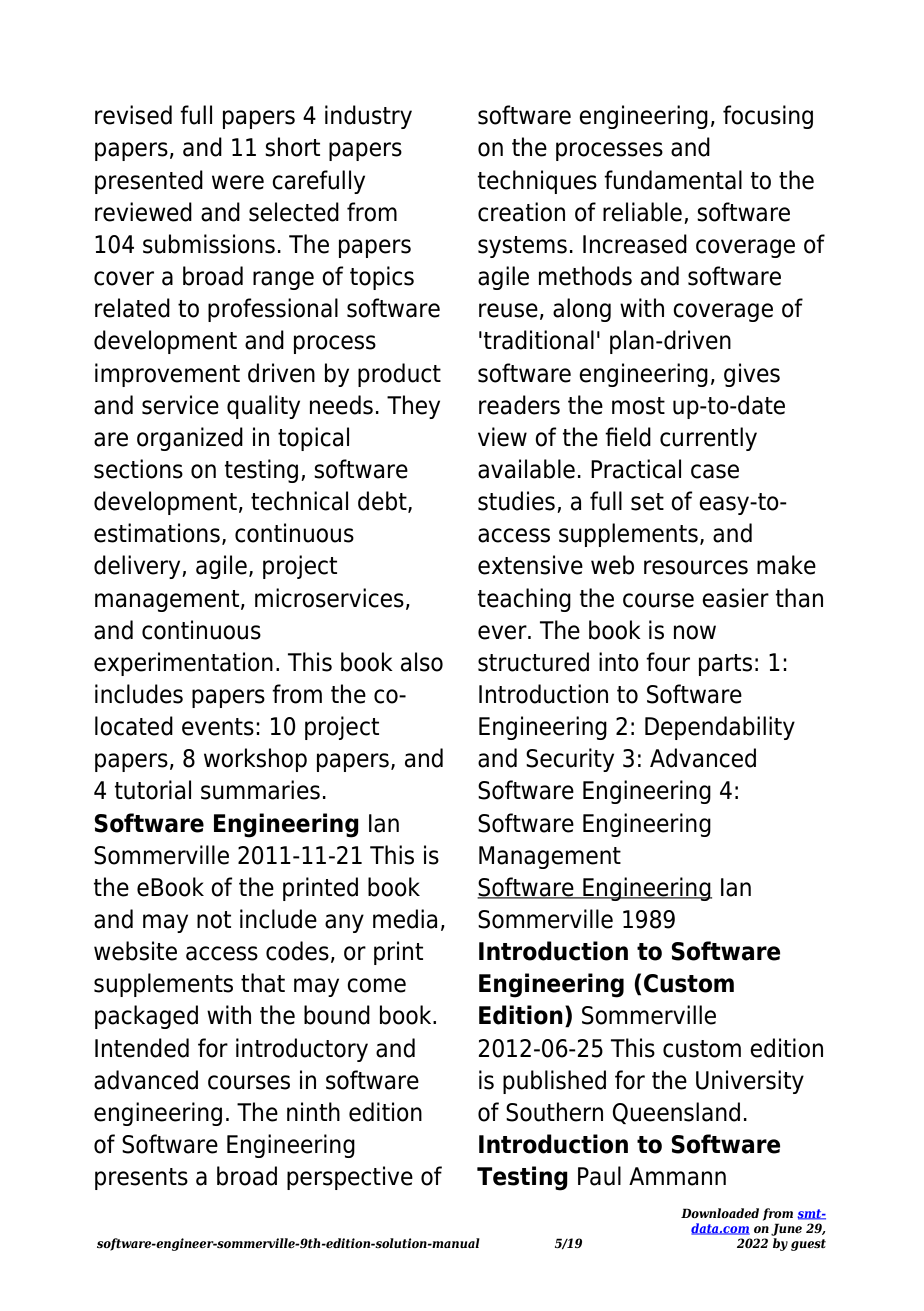 This screenshot has height=1311, width=924. Describe the element at coordinates (537, 182) in the screenshot. I see `techniques` at that location.
